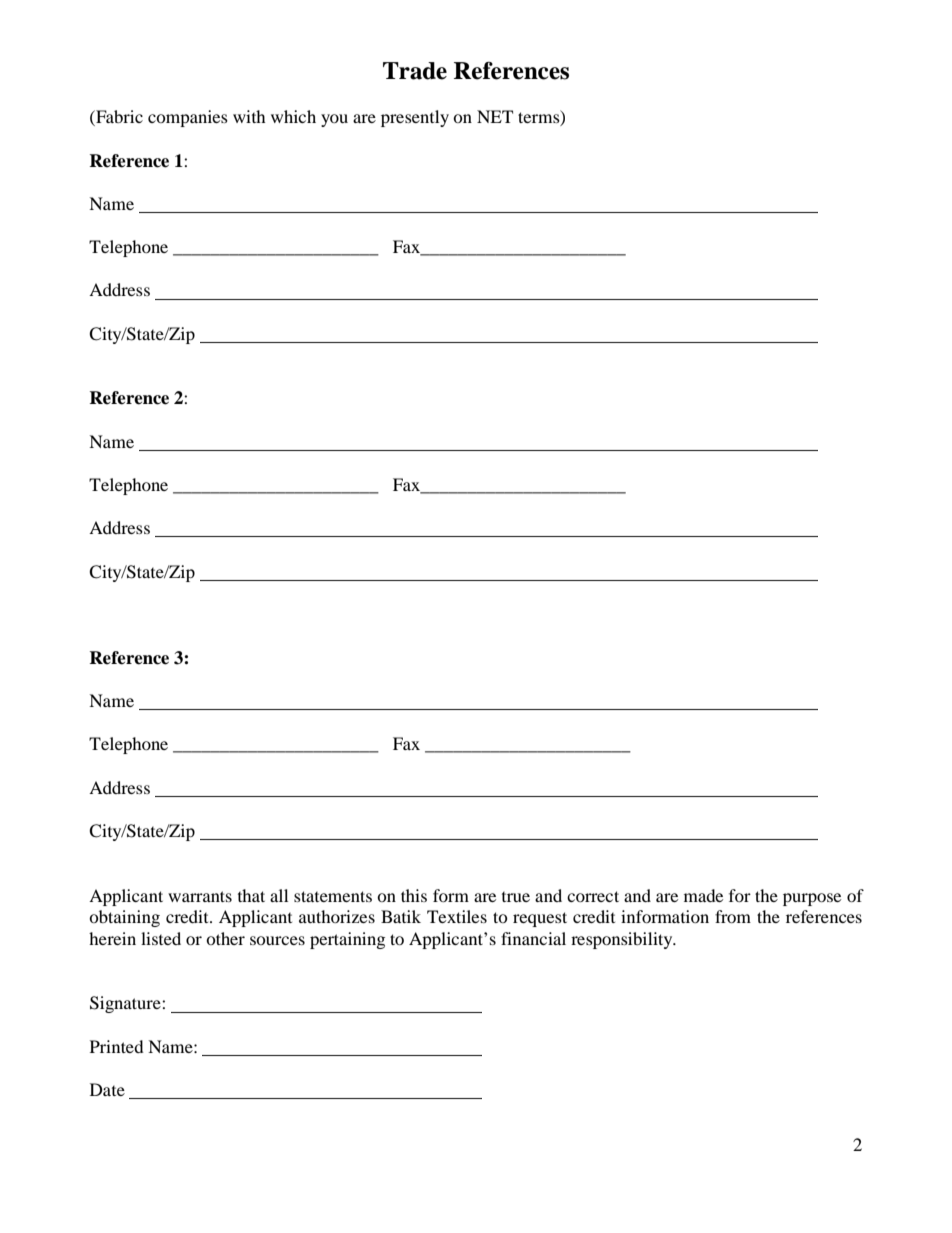 Image resolution: width=952 pixels, height=1233 pixels. What do you see at coordinates (251, 895) in the screenshot?
I see `that` at bounding box center [251, 895].
